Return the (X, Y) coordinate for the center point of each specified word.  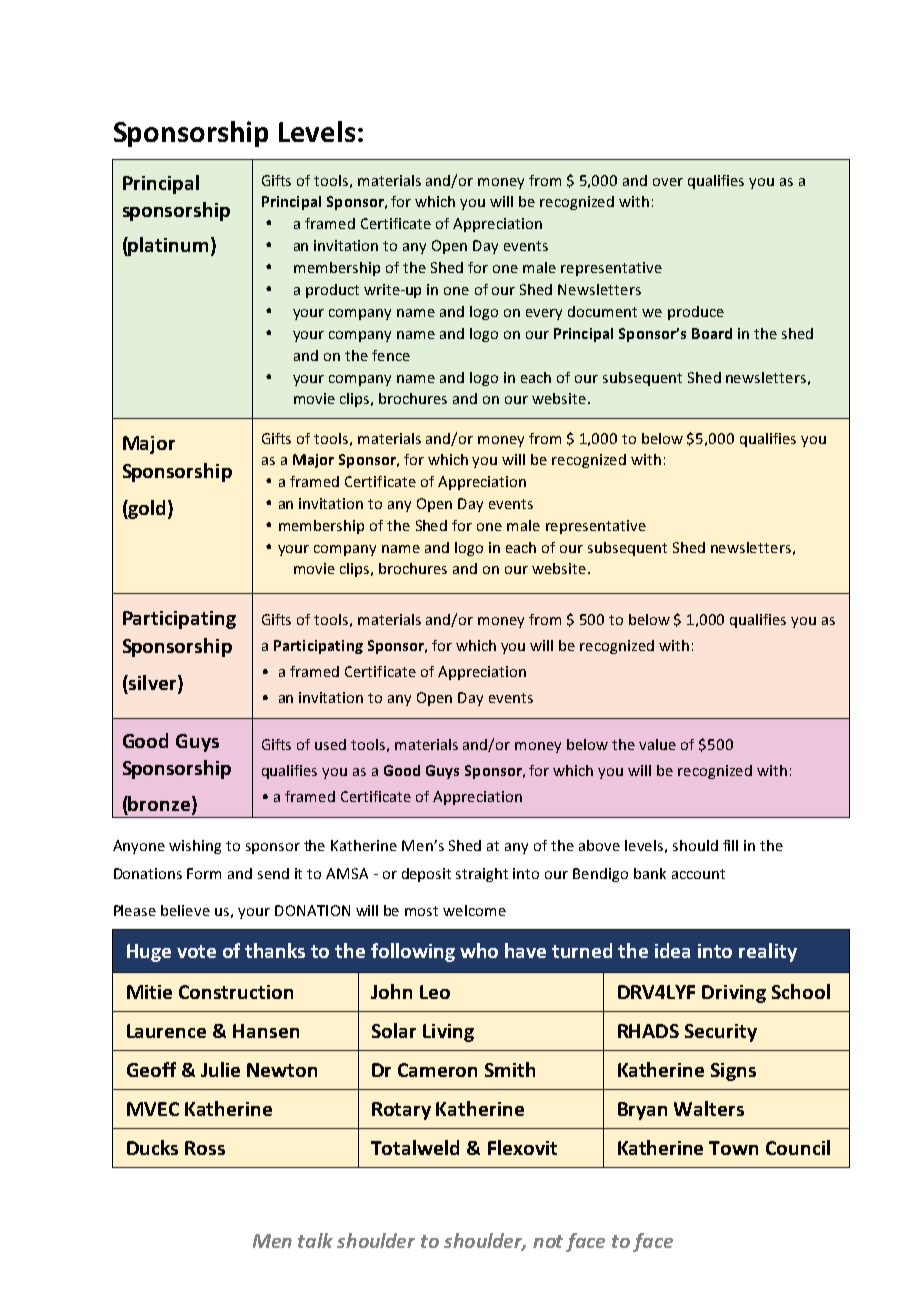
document (602, 311)
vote (196, 951)
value (657, 744)
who (479, 950)
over (668, 182)
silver (153, 684)
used (330, 744)
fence (391, 355)
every (544, 314)
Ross (205, 1148)
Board (712, 333)
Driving (734, 994)
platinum (167, 246)
